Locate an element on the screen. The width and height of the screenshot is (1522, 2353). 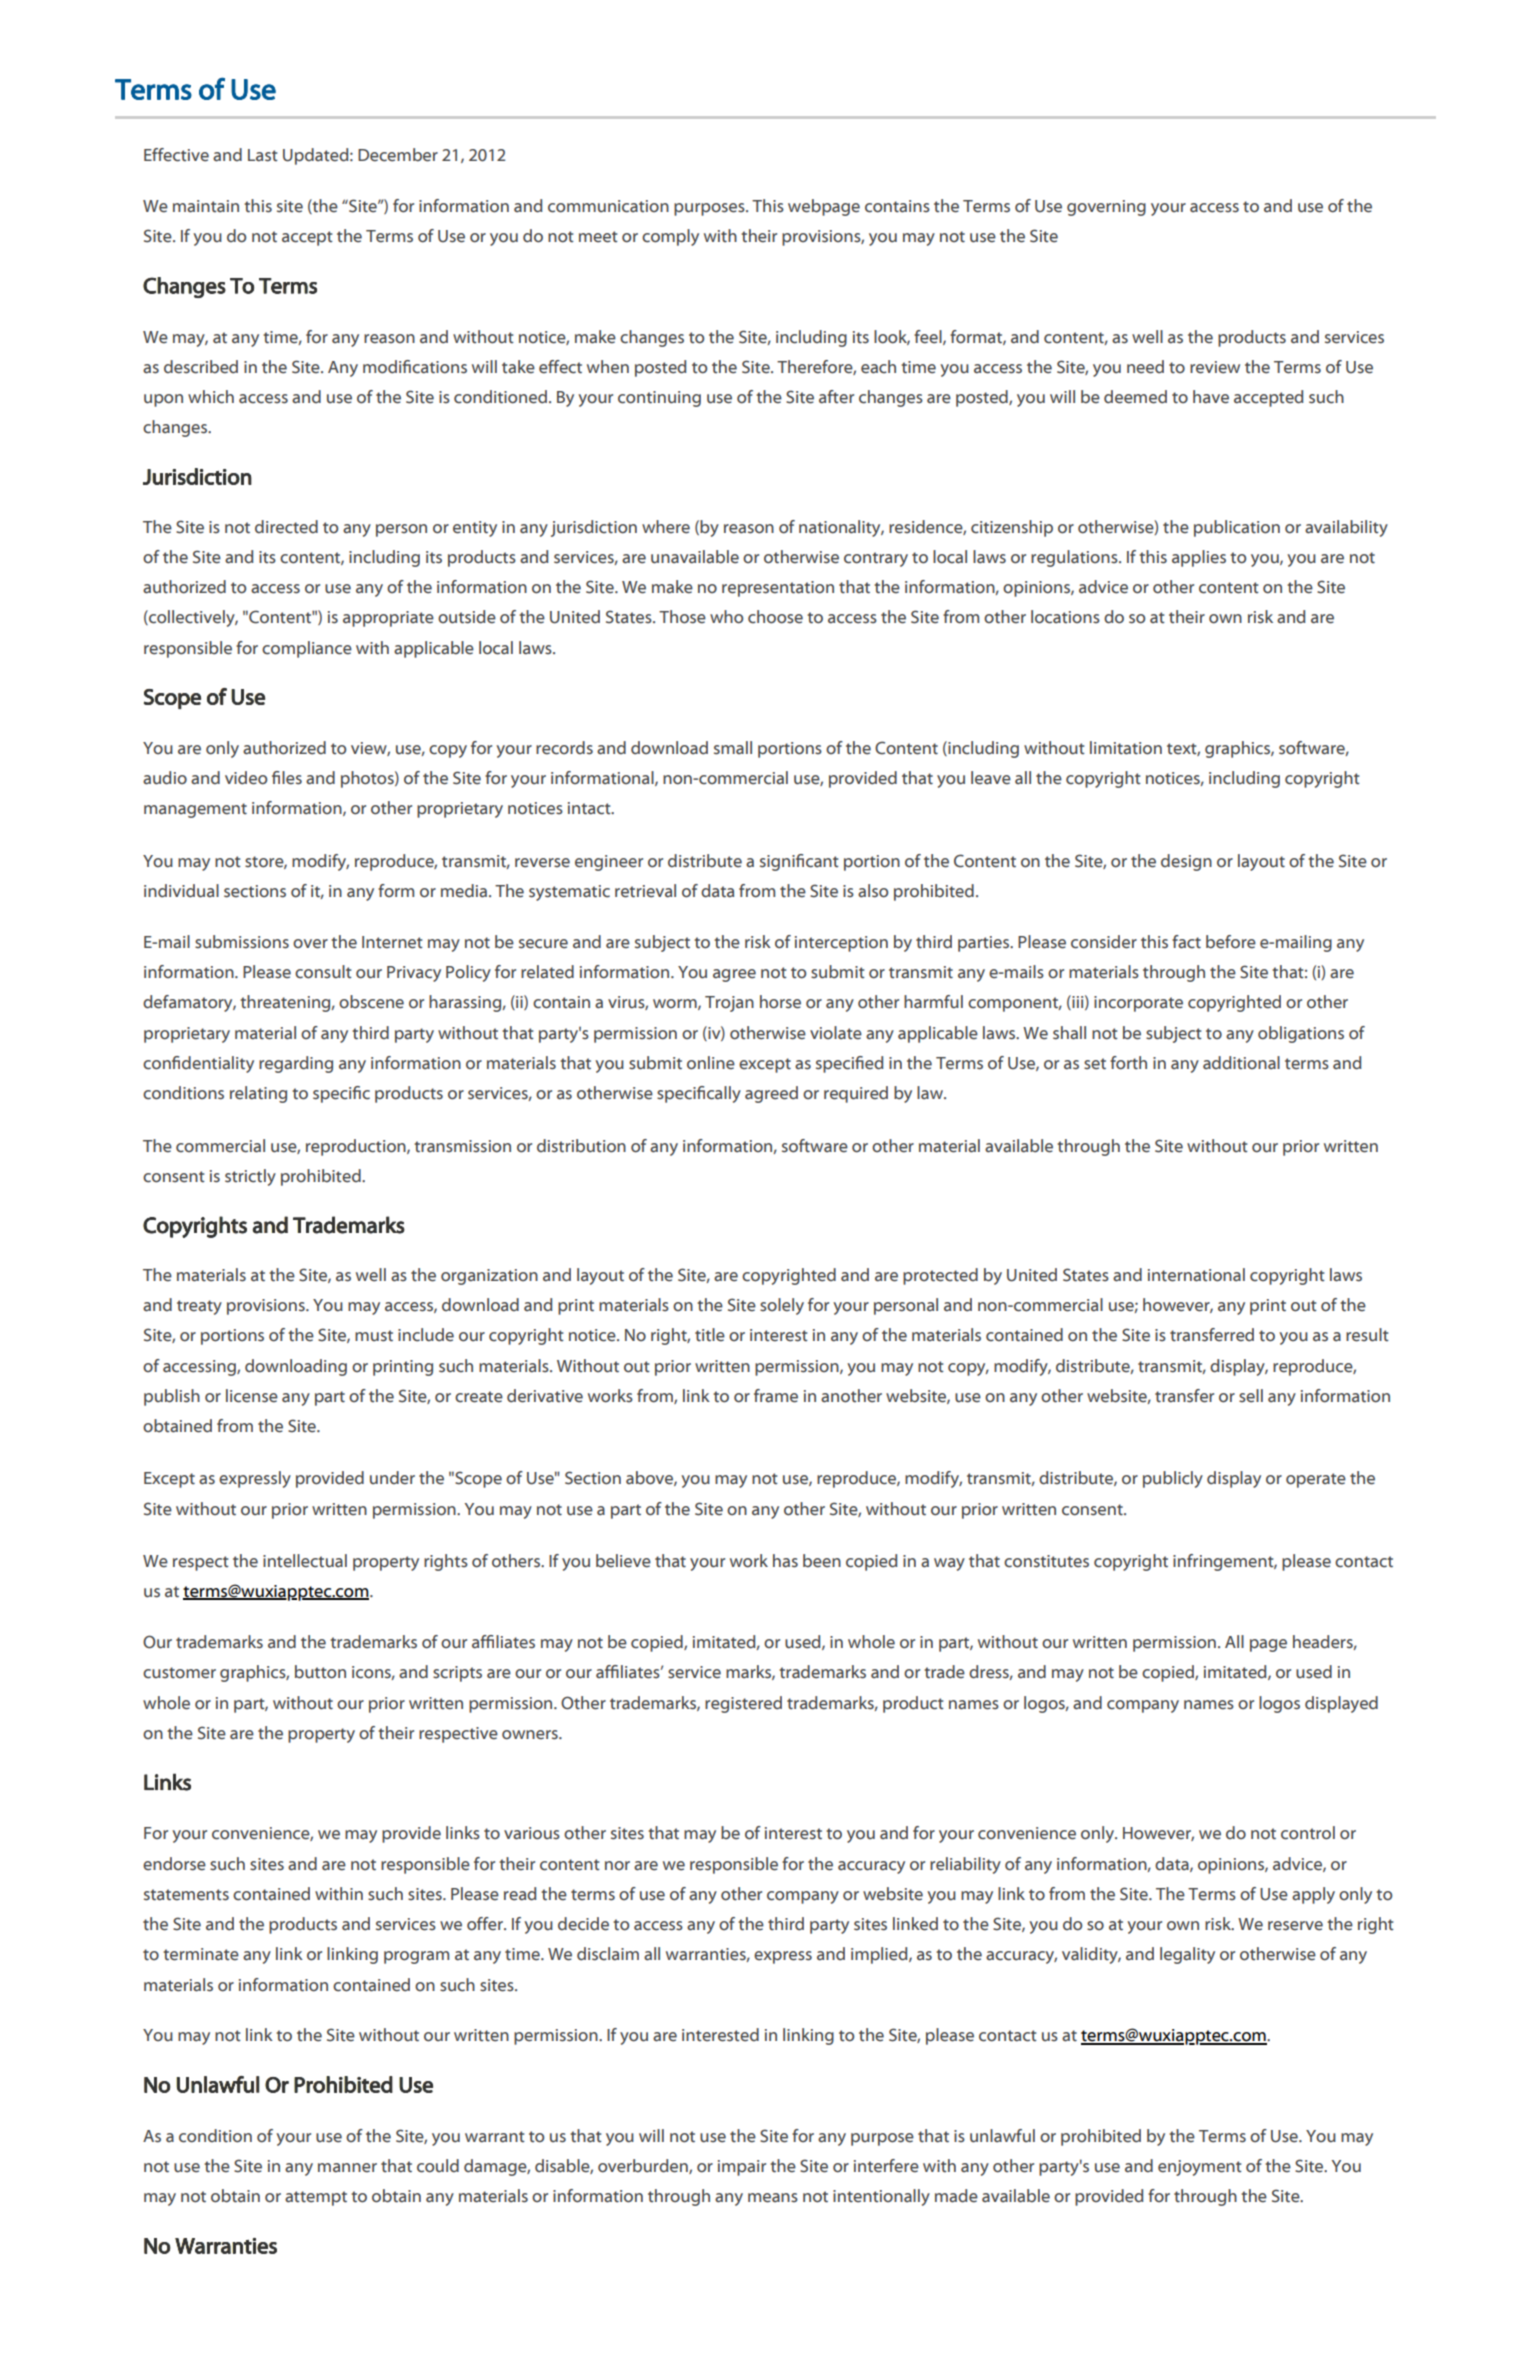
impair is located at coordinates (742, 2168).
